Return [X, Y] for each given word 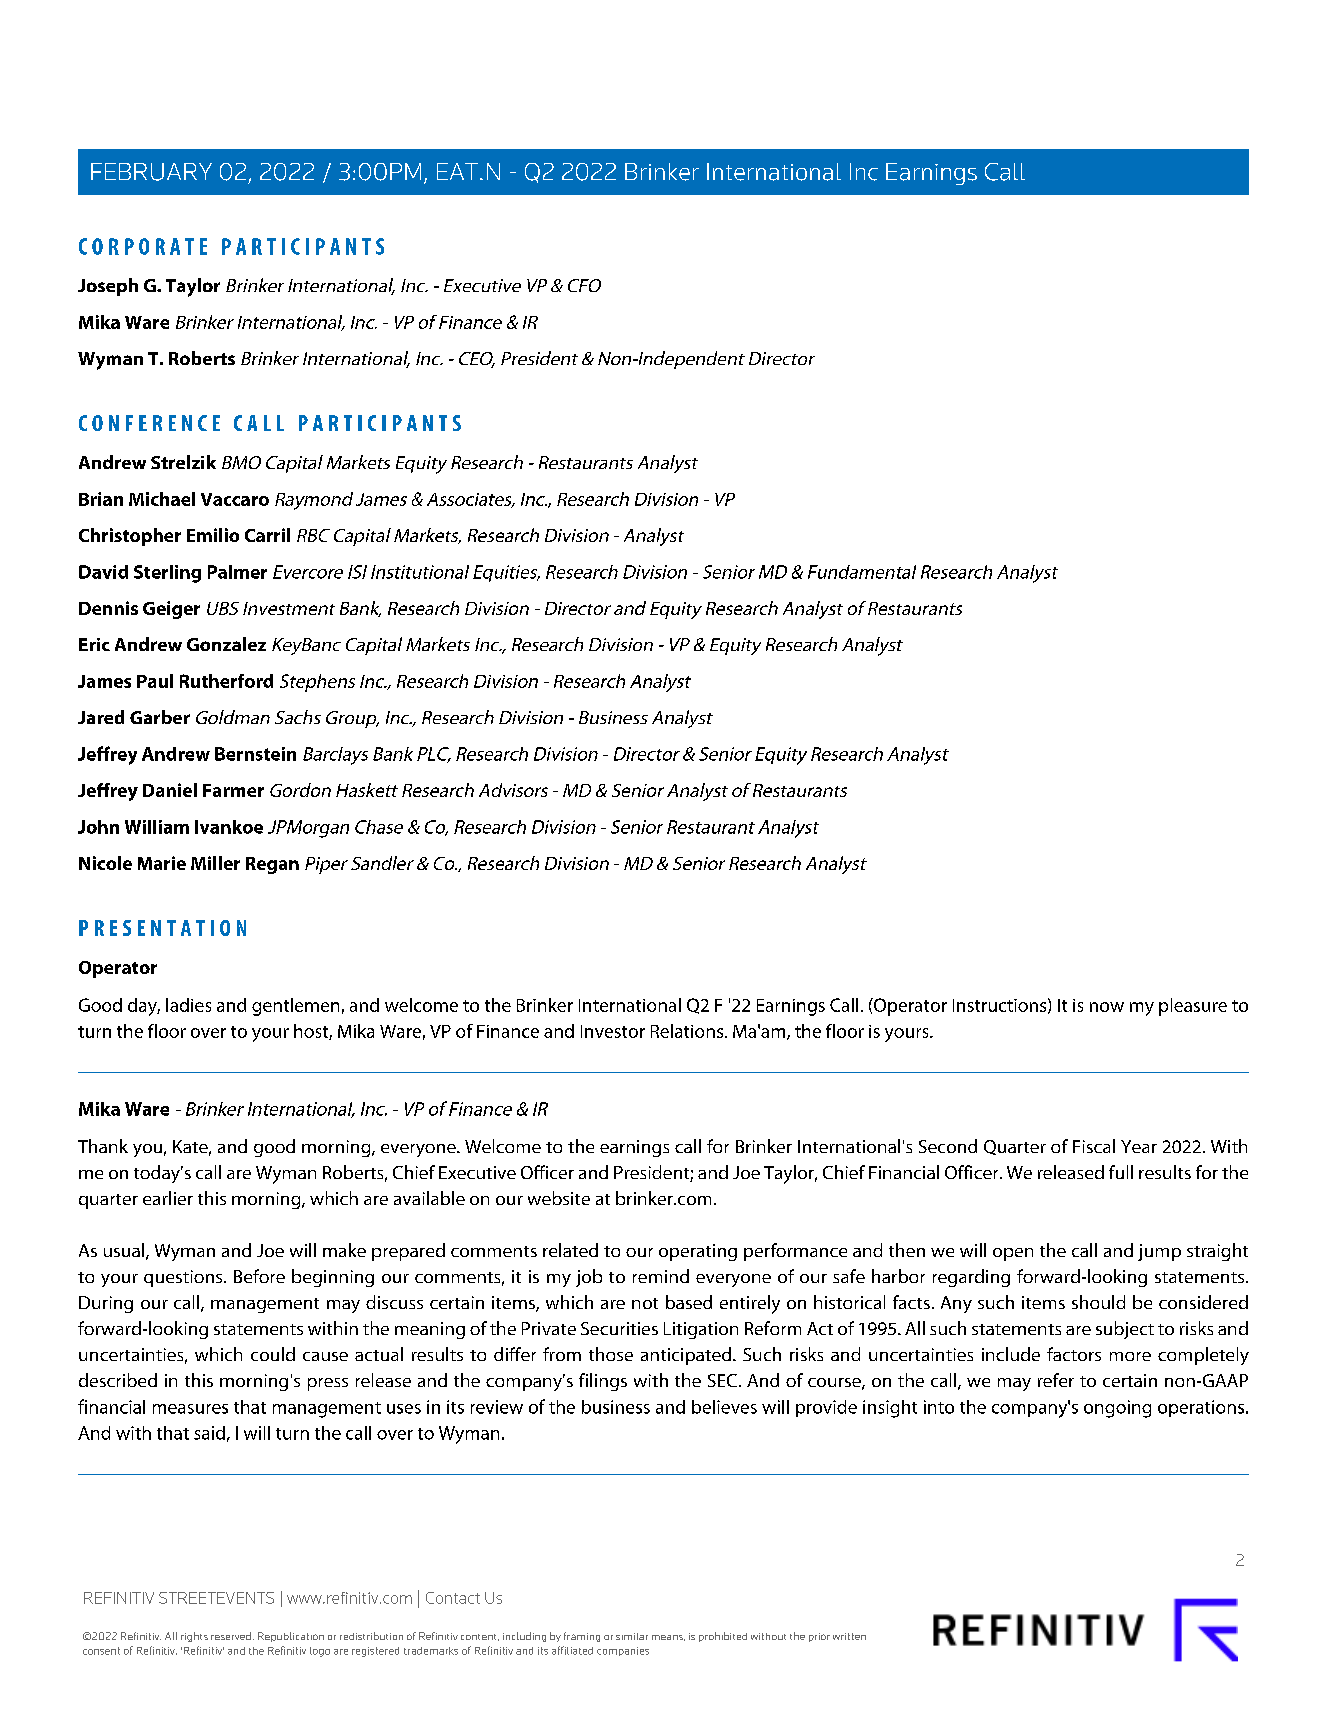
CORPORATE [143, 246]
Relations [688, 1031]
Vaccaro [235, 499]
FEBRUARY [151, 172]
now [1107, 1007]
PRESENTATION [162, 928]
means [668, 1638]
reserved [231, 1636]
